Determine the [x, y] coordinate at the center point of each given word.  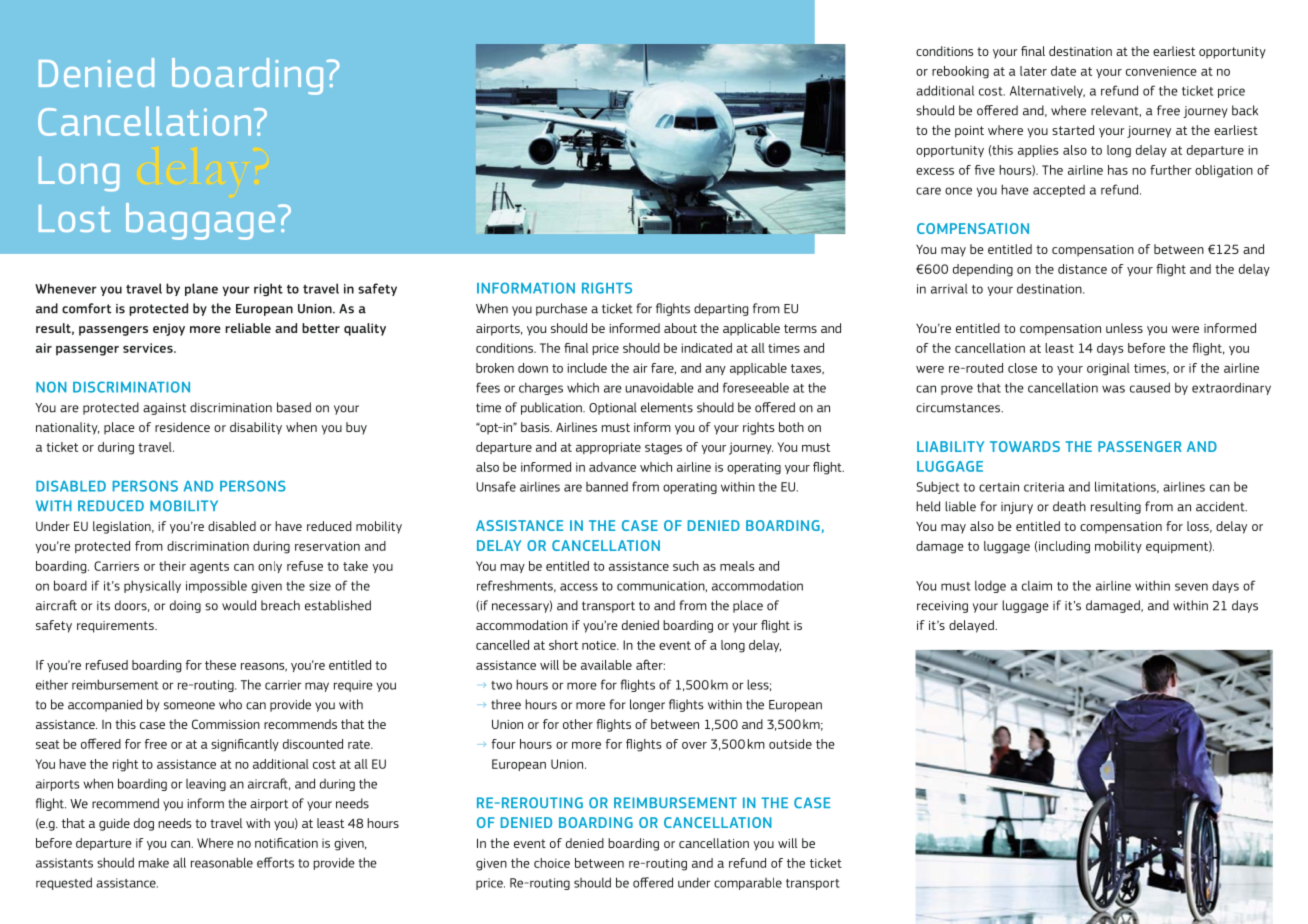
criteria [1044, 487]
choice [552, 863]
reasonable [222, 862]
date [1063, 71]
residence [182, 427]
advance [612, 467]
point [969, 132]
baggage [200, 221]
